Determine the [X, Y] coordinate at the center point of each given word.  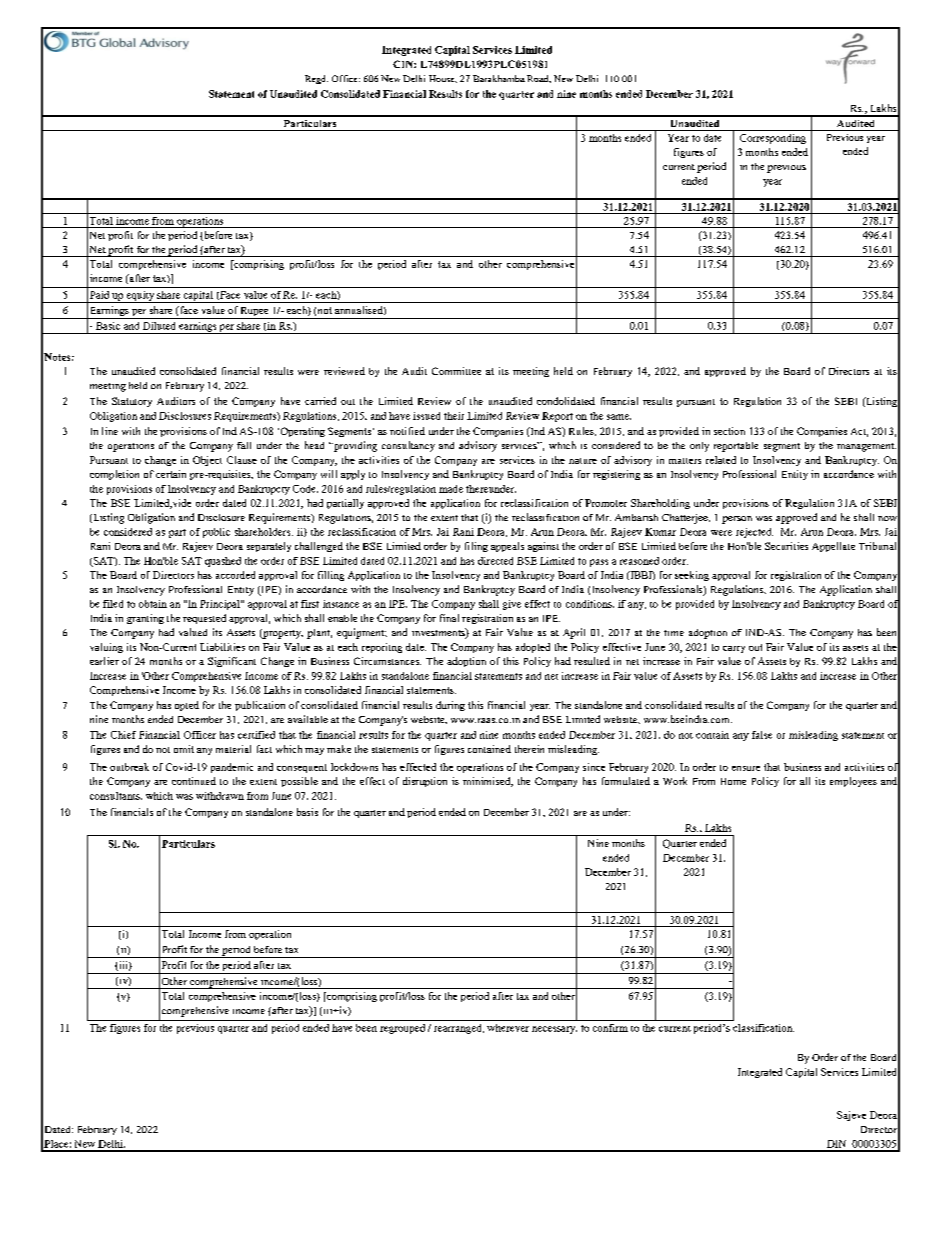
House [443, 79]
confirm [610, 1028]
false [762, 735]
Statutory [132, 402]
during [450, 706]
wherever [508, 1028]
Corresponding [773, 139]
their [454, 416]
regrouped [402, 1029]
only [699, 447]
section [729, 431]
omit [184, 749]
